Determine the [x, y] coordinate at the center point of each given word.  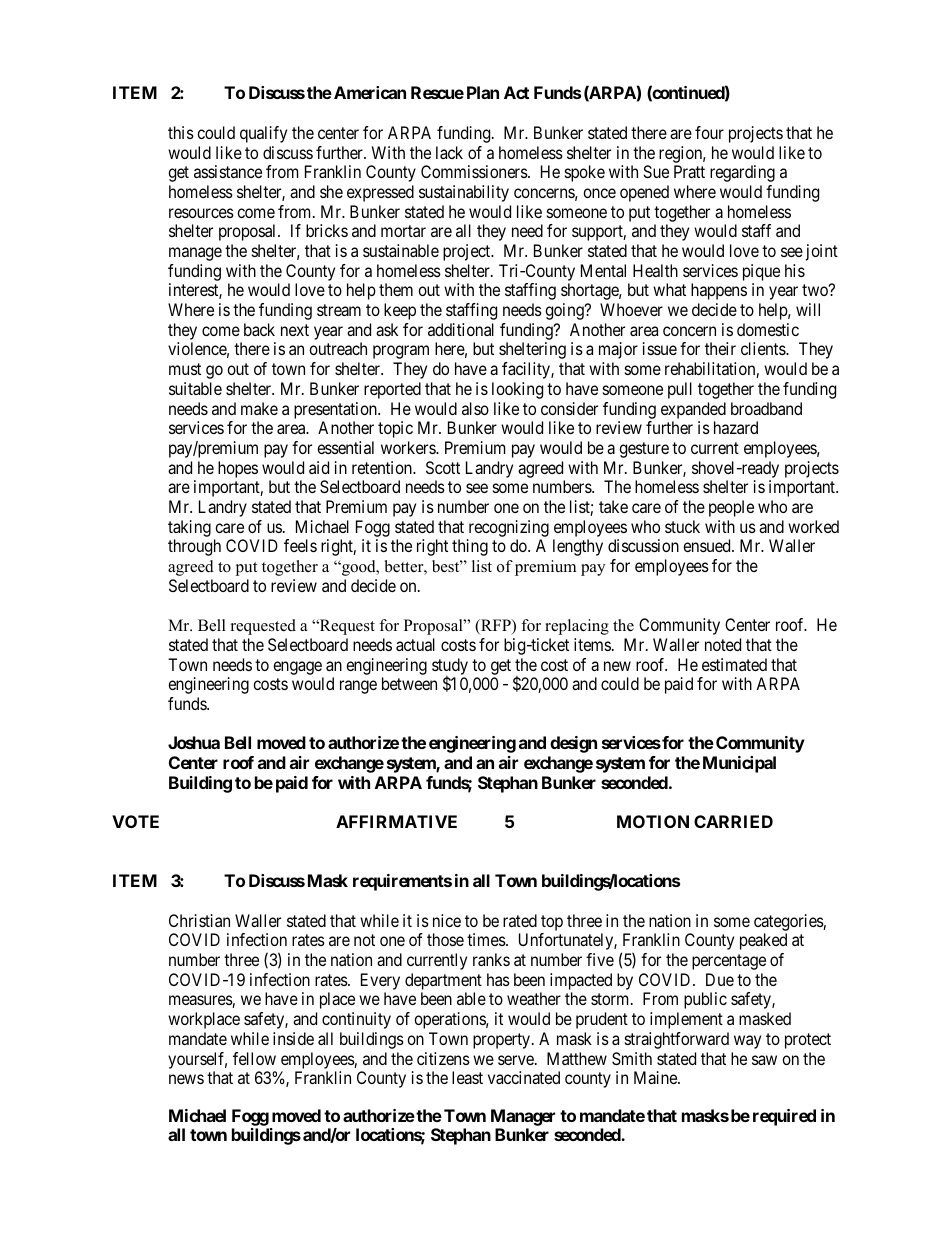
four [709, 132]
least [467, 1077]
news [186, 1079]
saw [764, 1060]
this [181, 132]
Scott [443, 467]
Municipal [739, 764]
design [573, 744]
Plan [483, 92]
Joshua [194, 742]
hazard [736, 427]
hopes [238, 469]
